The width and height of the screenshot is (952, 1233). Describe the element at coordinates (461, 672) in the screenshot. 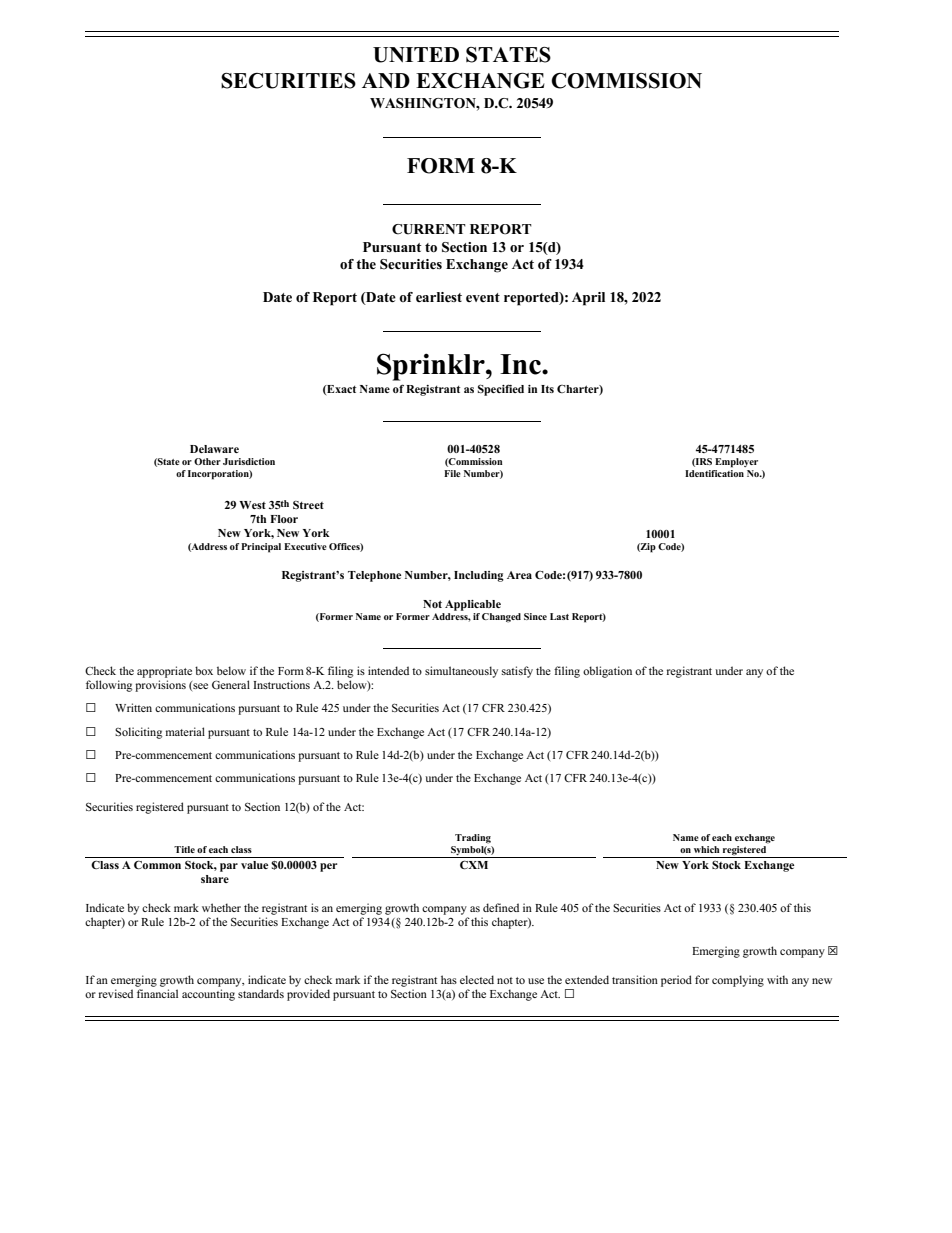

I see `simultaneously` at that location.
